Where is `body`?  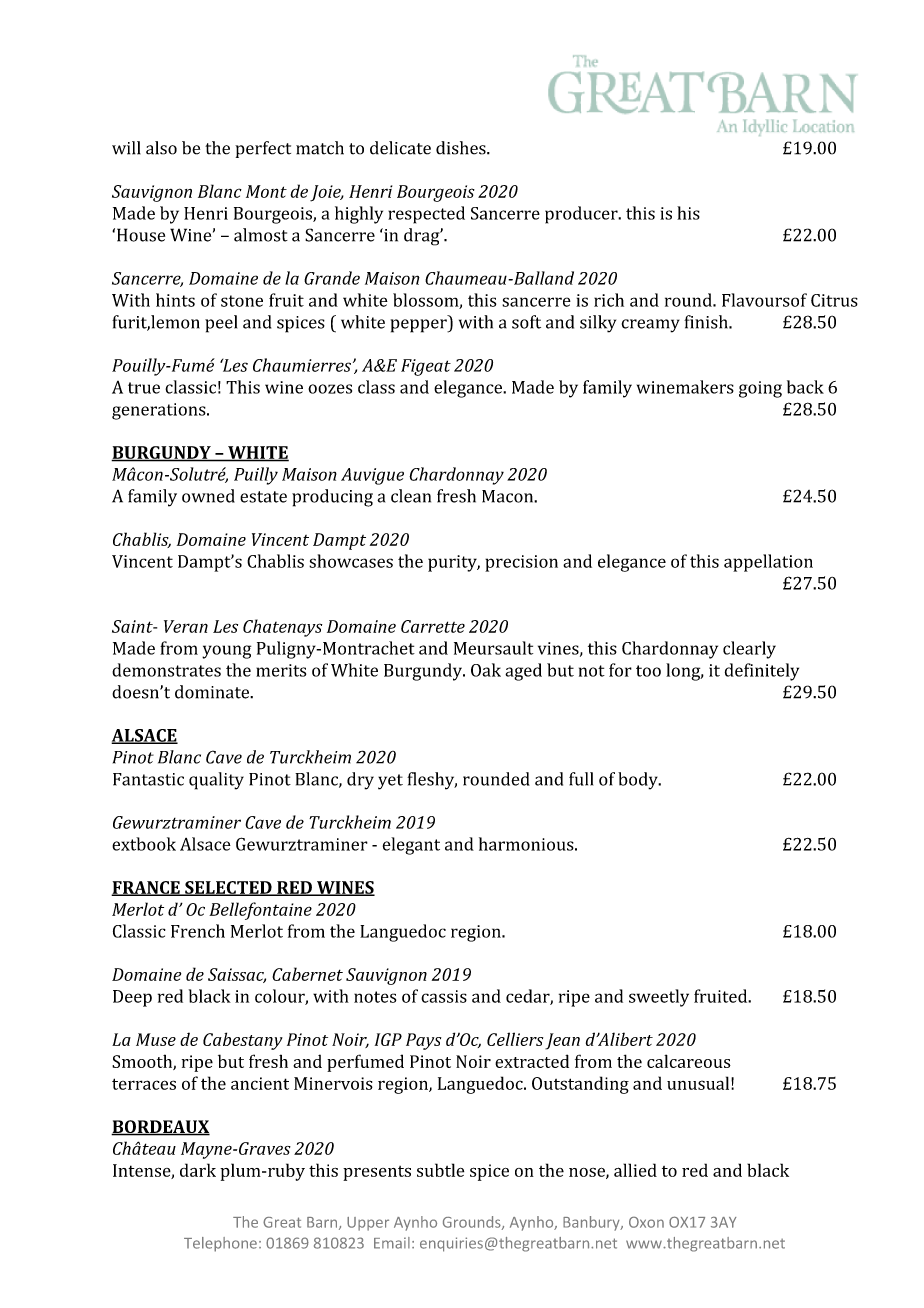 body is located at coordinates (639, 781).
